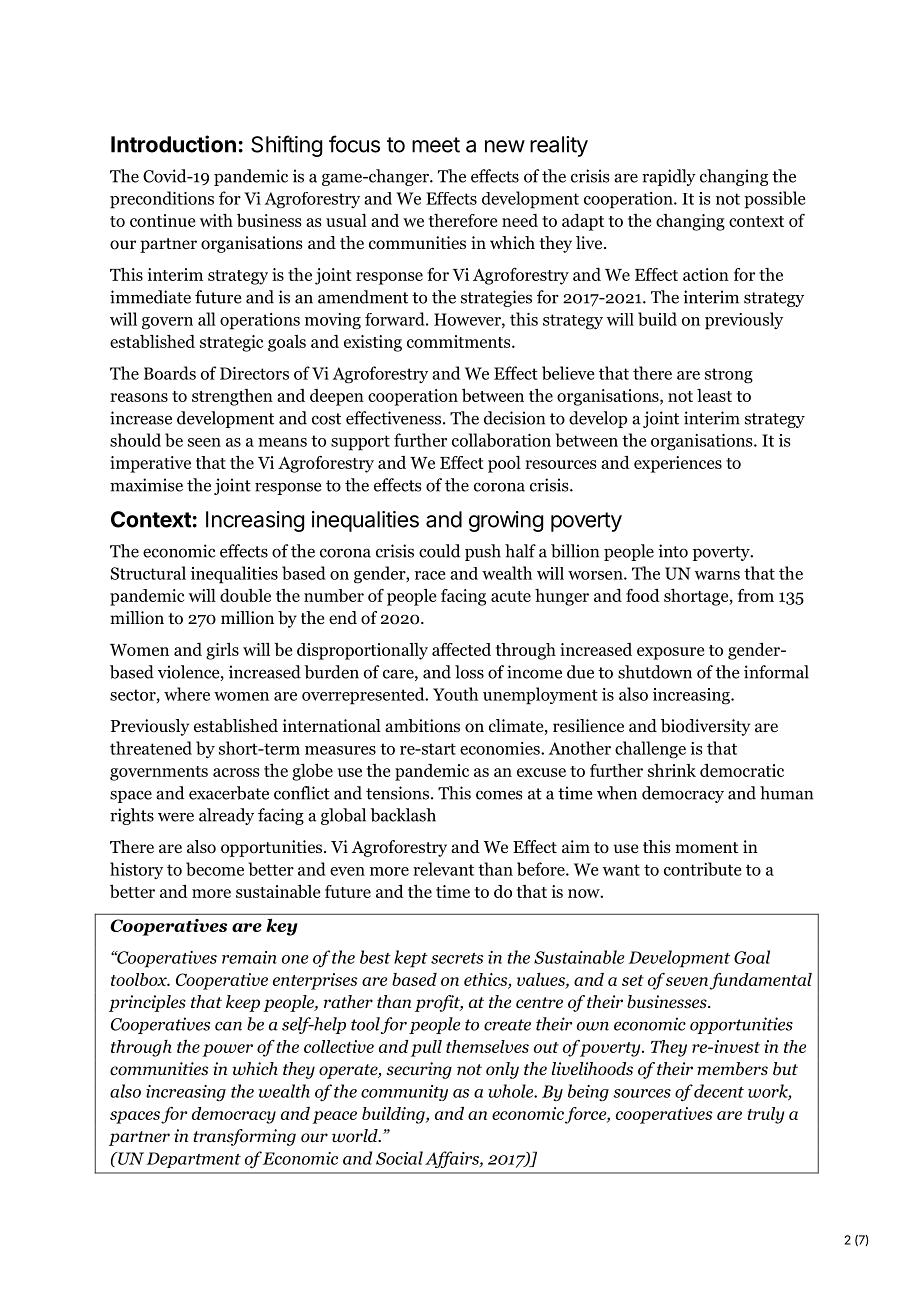  What do you see at coordinates (173, 144) in the screenshot?
I see `Introduction` at bounding box center [173, 144].
